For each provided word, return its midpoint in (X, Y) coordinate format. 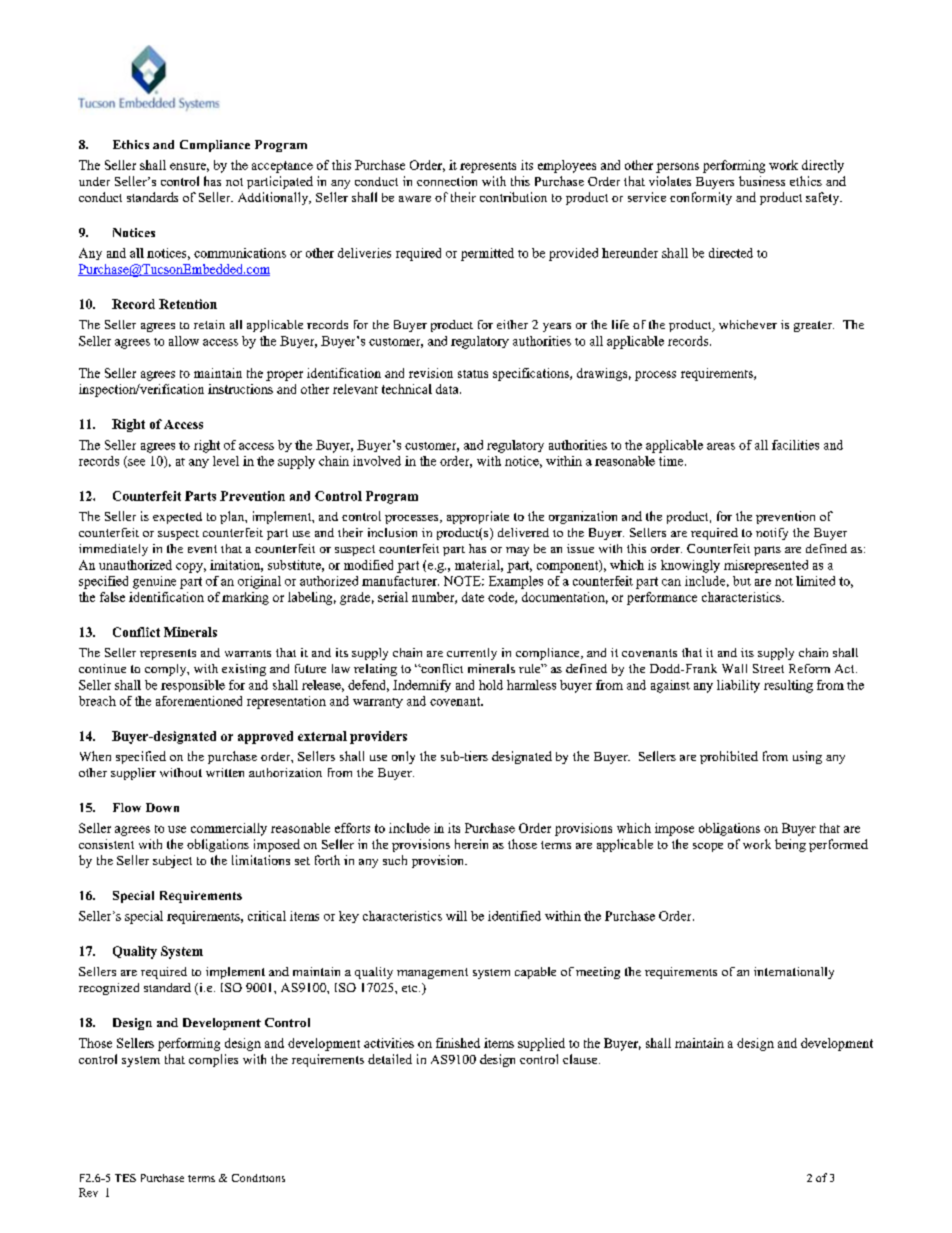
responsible (193, 686)
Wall (734, 668)
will (456, 916)
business (762, 181)
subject (172, 861)
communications (240, 253)
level (226, 461)
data (448, 389)
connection (447, 181)
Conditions (258, 1178)
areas (721, 446)
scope (708, 847)
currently (472, 654)
